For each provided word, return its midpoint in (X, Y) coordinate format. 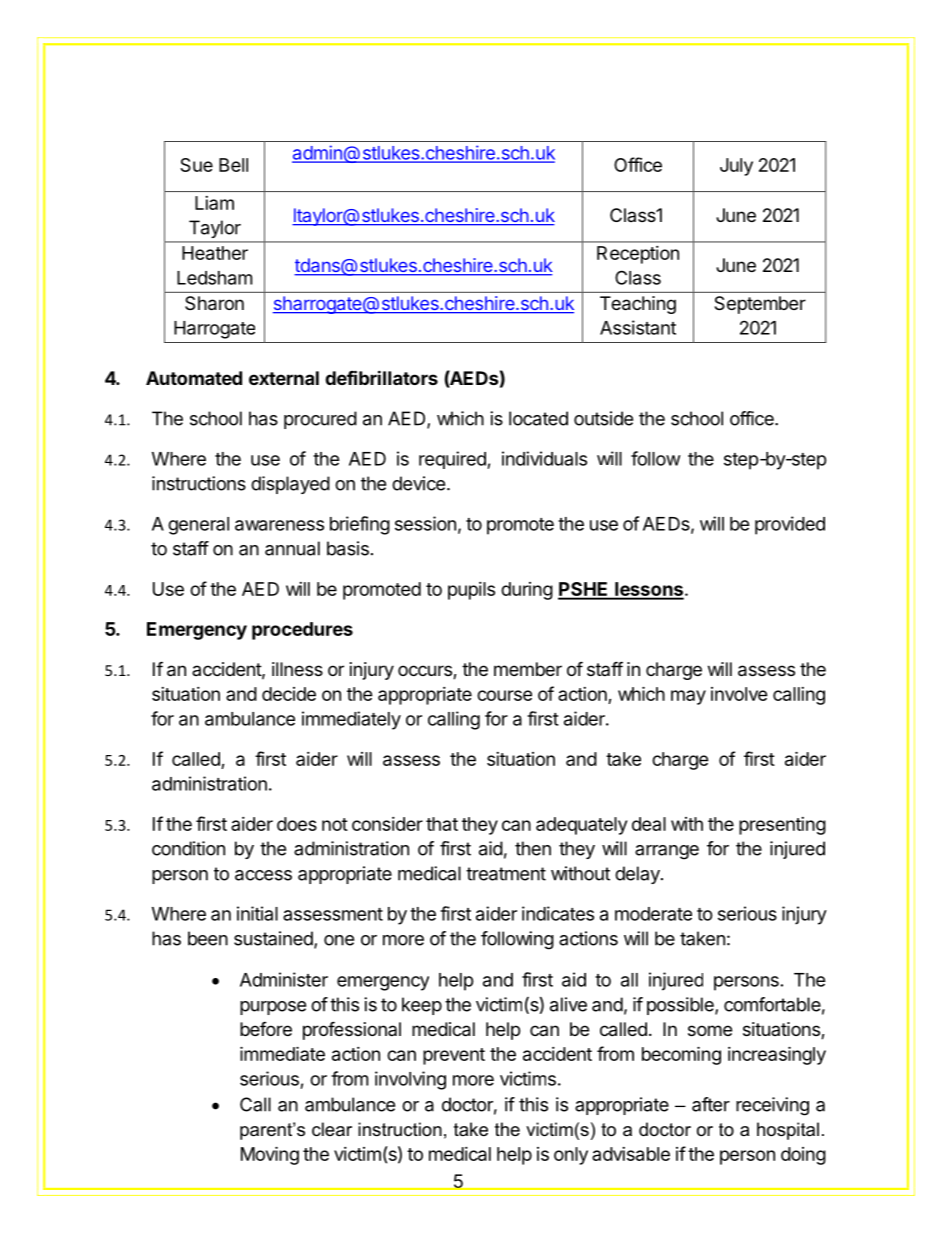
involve (739, 694)
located (538, 418)
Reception (638, 255)
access (263, 875)
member (528, 669)
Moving (270, 1155)
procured (320, 420)
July (736, 167)
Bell (233, 165)
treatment (506, 874)
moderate (653, 914)
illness (297, 669)
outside (603, 418)
